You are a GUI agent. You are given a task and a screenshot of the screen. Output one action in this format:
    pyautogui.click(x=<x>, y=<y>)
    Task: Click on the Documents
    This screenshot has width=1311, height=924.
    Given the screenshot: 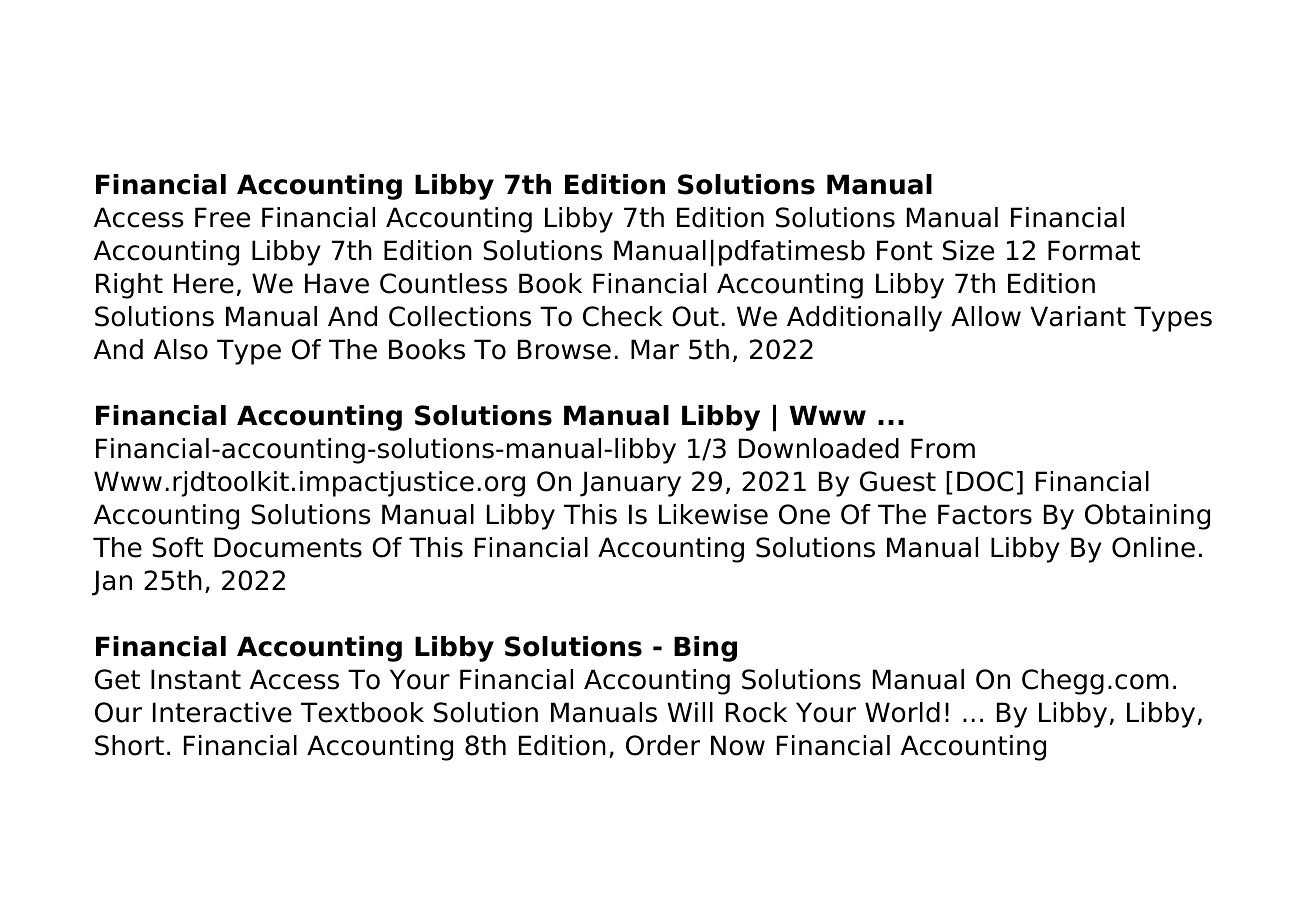 What is the action you would take?
    pyautogui.click(x=288, y=547)
